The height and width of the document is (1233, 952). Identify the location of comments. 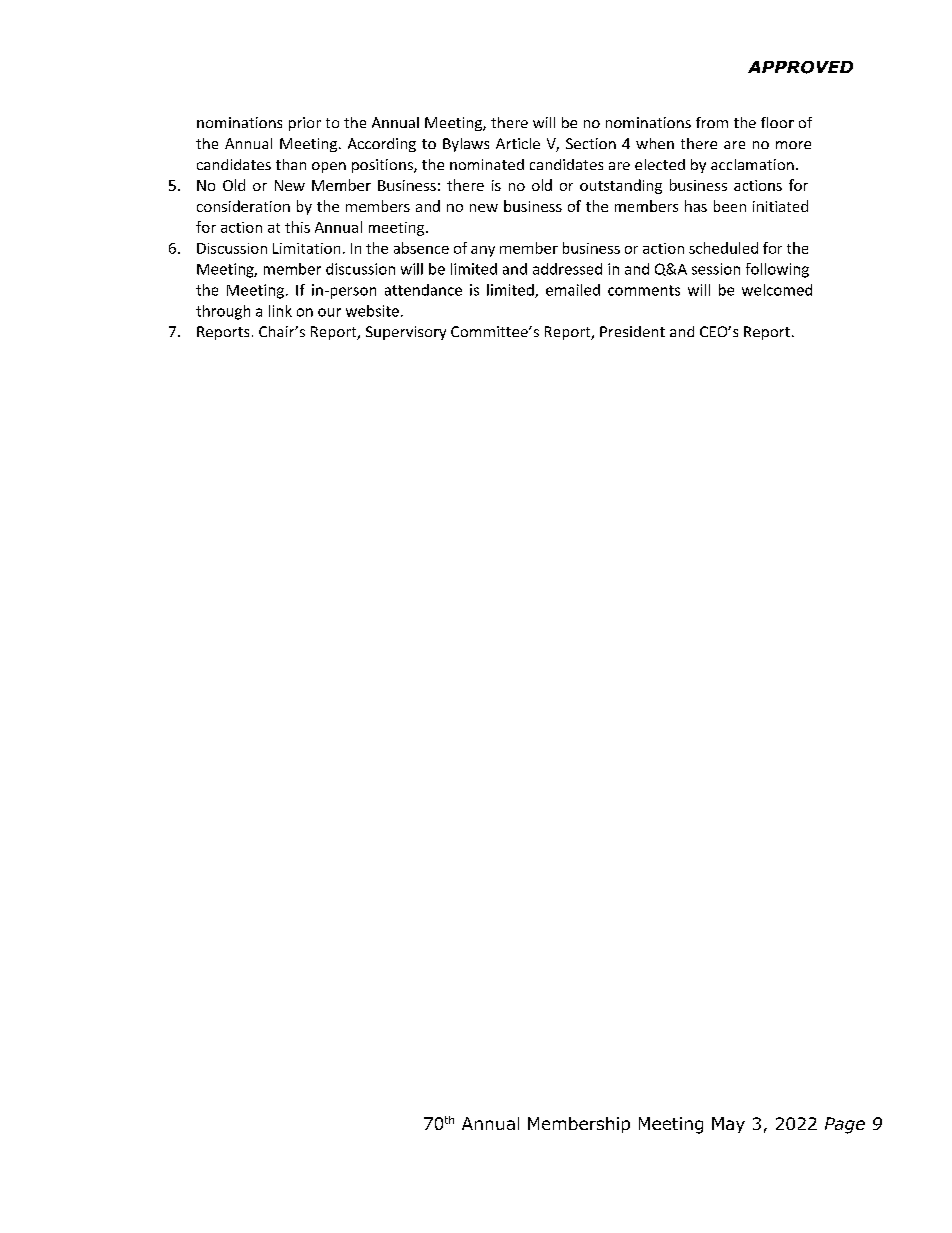
(644, 290).
